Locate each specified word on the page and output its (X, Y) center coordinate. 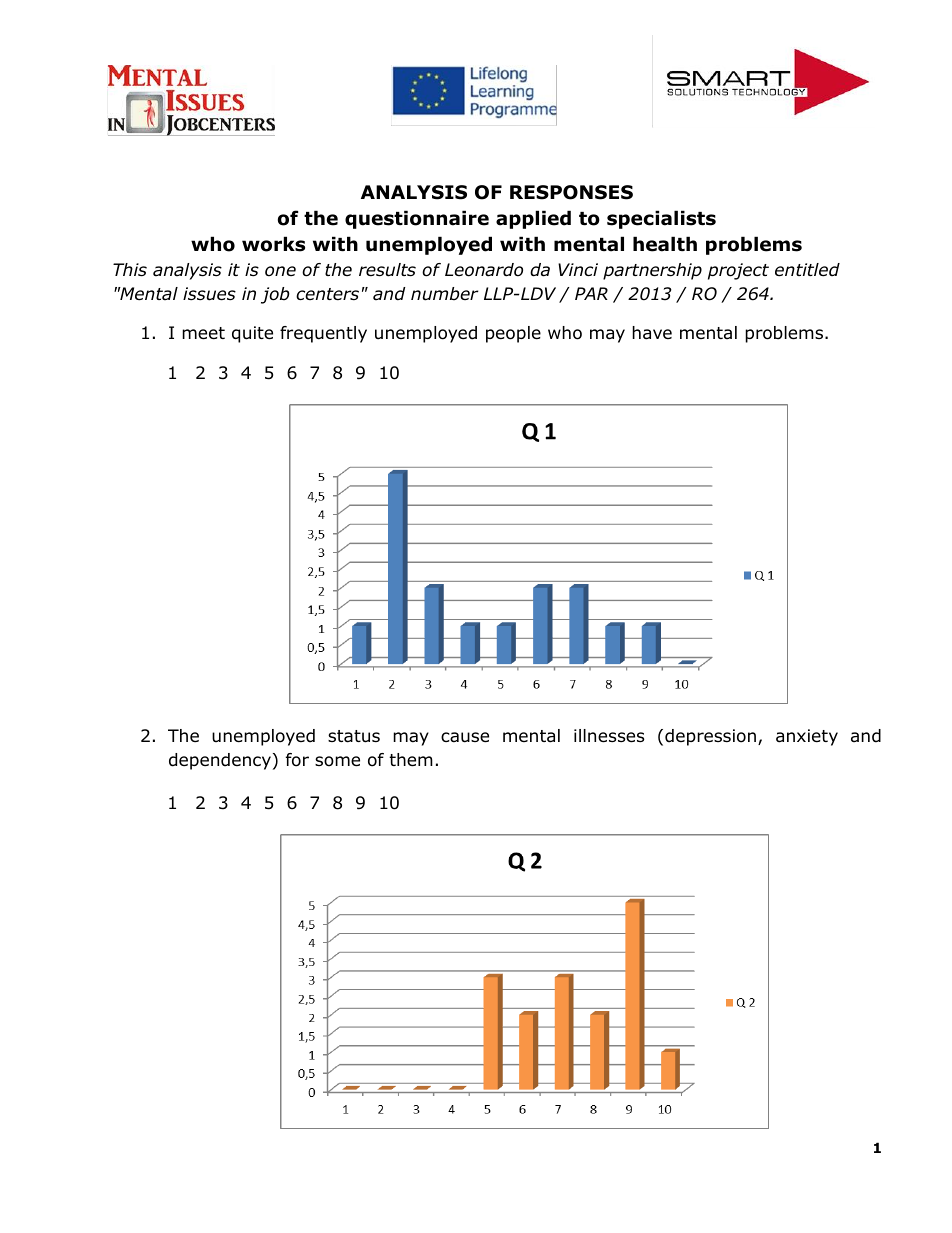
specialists (661, 219)
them (411, 760)
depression (710, 737)
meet (203, 333)
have (652, 333)
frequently (323, 334)
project (738, 271)
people (513, 334)
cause (465, 737)
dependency (220, 761)
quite (252, 334)
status (354, 736)
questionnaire (417, 219)
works (273, 244)
